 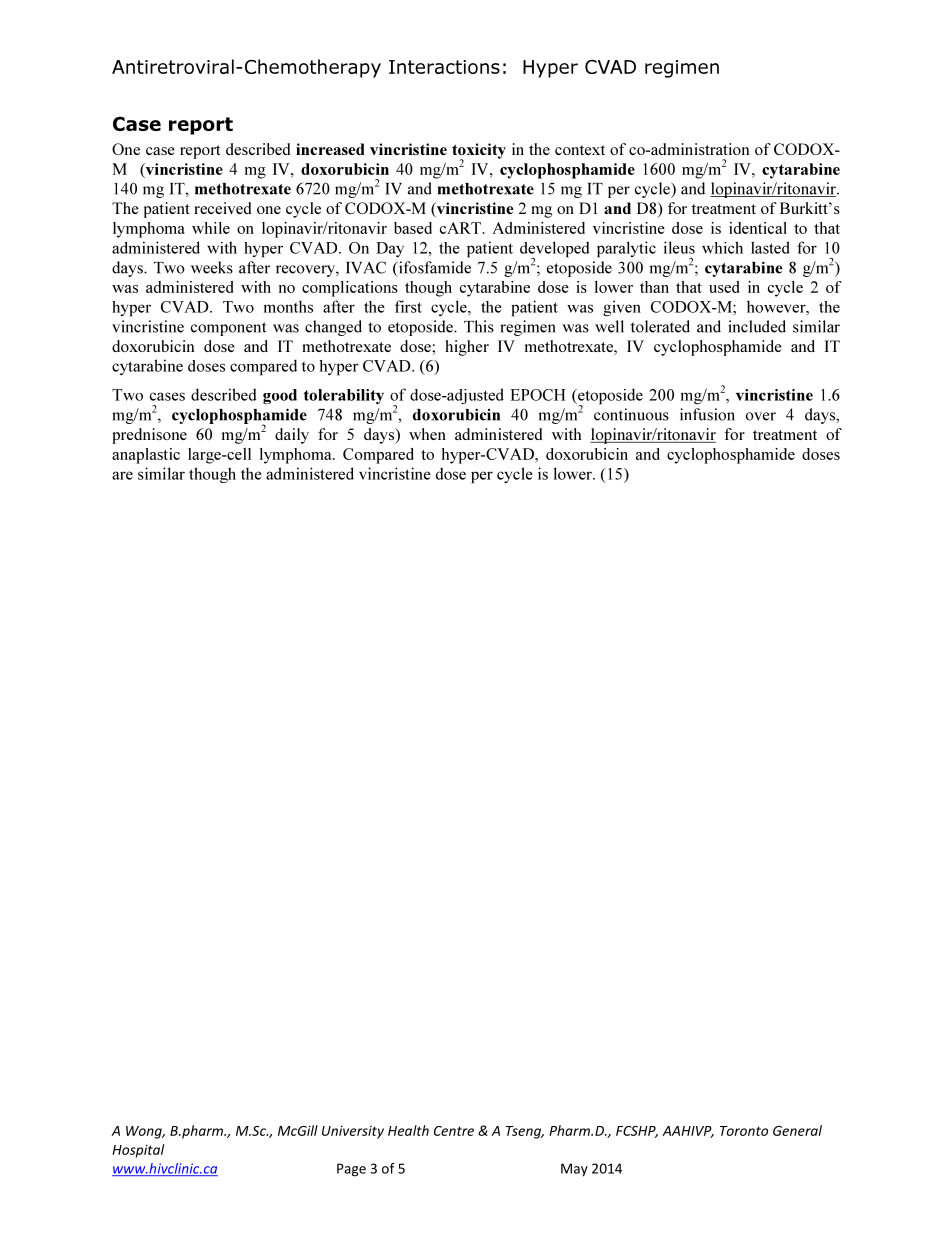 What do you see at coordinates (454, 1131) in the screenshot?
I see `Centre` at bounding box center [454, 1131].
